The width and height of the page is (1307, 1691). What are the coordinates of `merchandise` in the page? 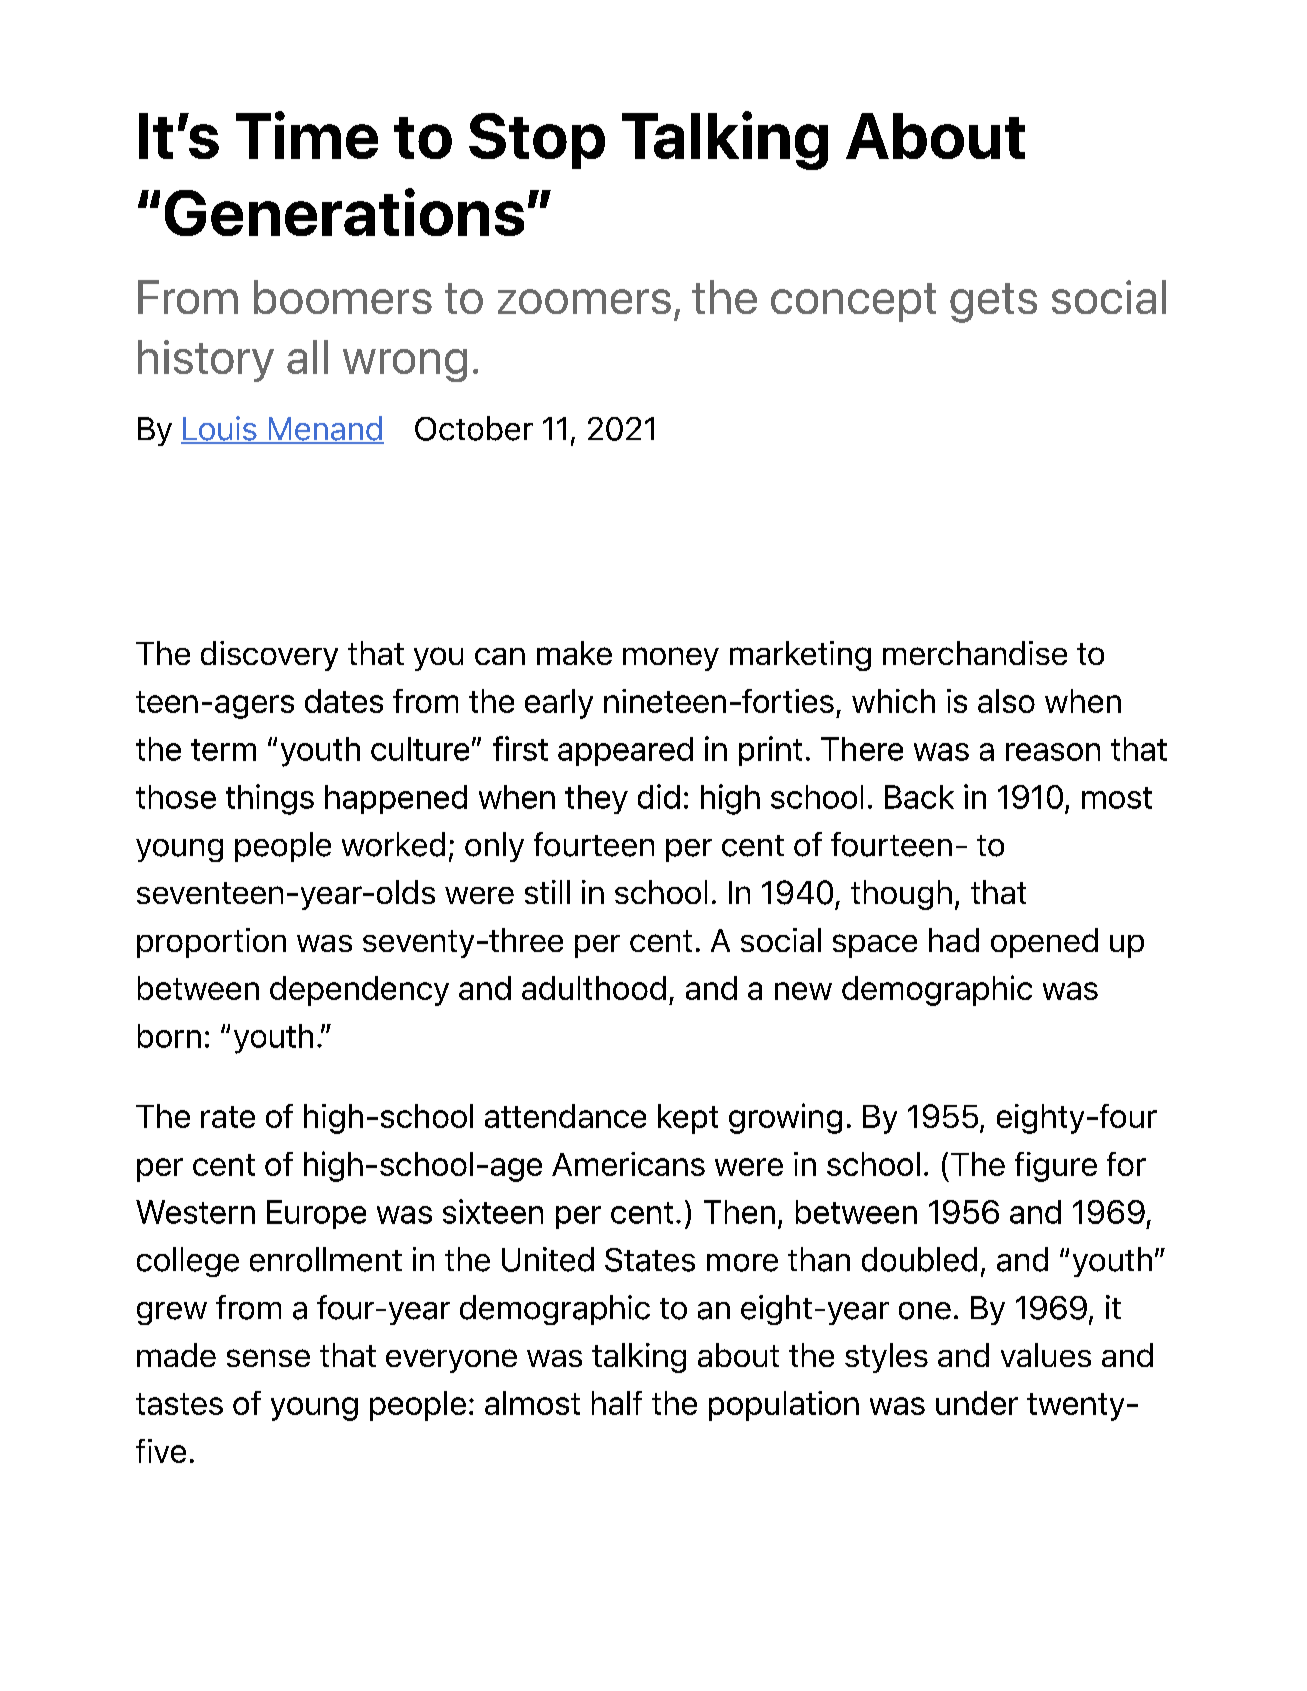 It's located at (975, 653).
